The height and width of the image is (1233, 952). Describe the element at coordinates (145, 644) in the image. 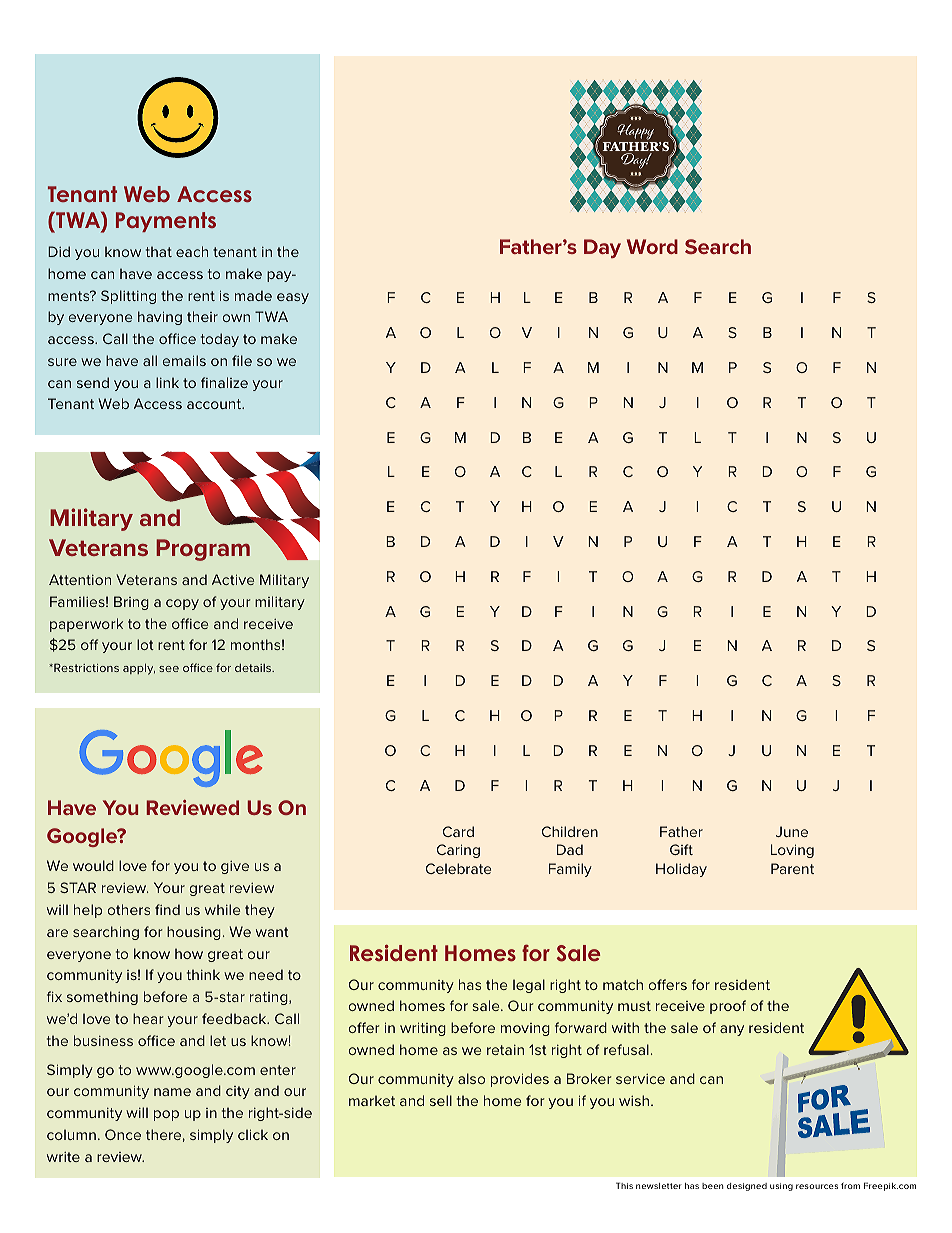

I see `lot` at that location.
